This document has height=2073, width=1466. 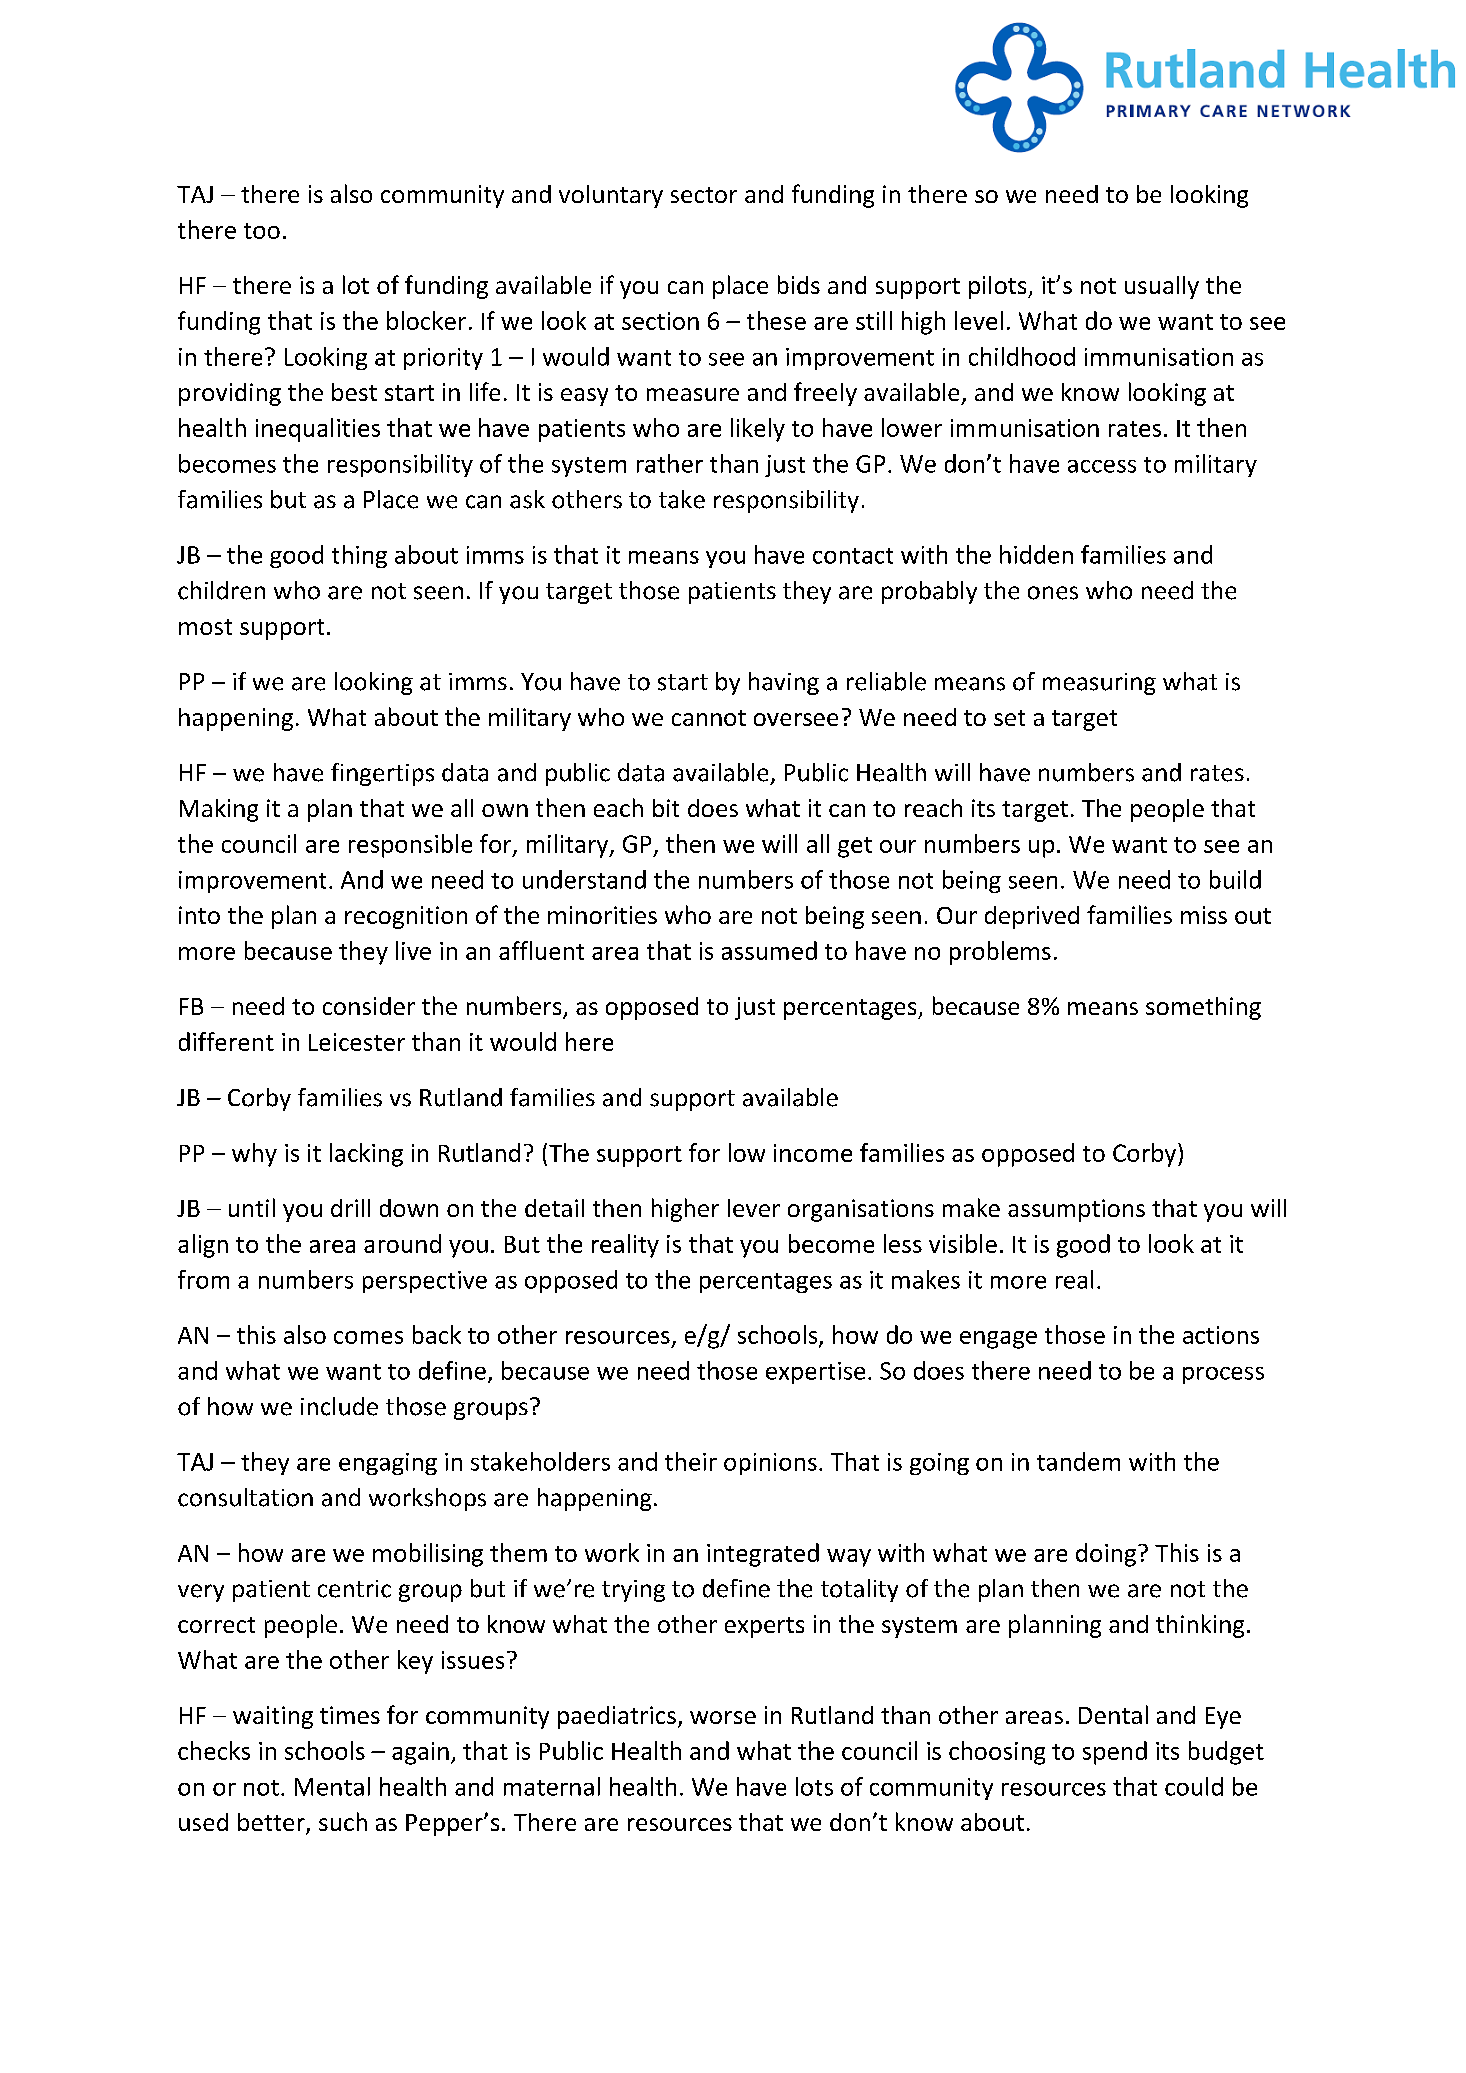 I want to click on usually, so click(x=1162, y=287).
